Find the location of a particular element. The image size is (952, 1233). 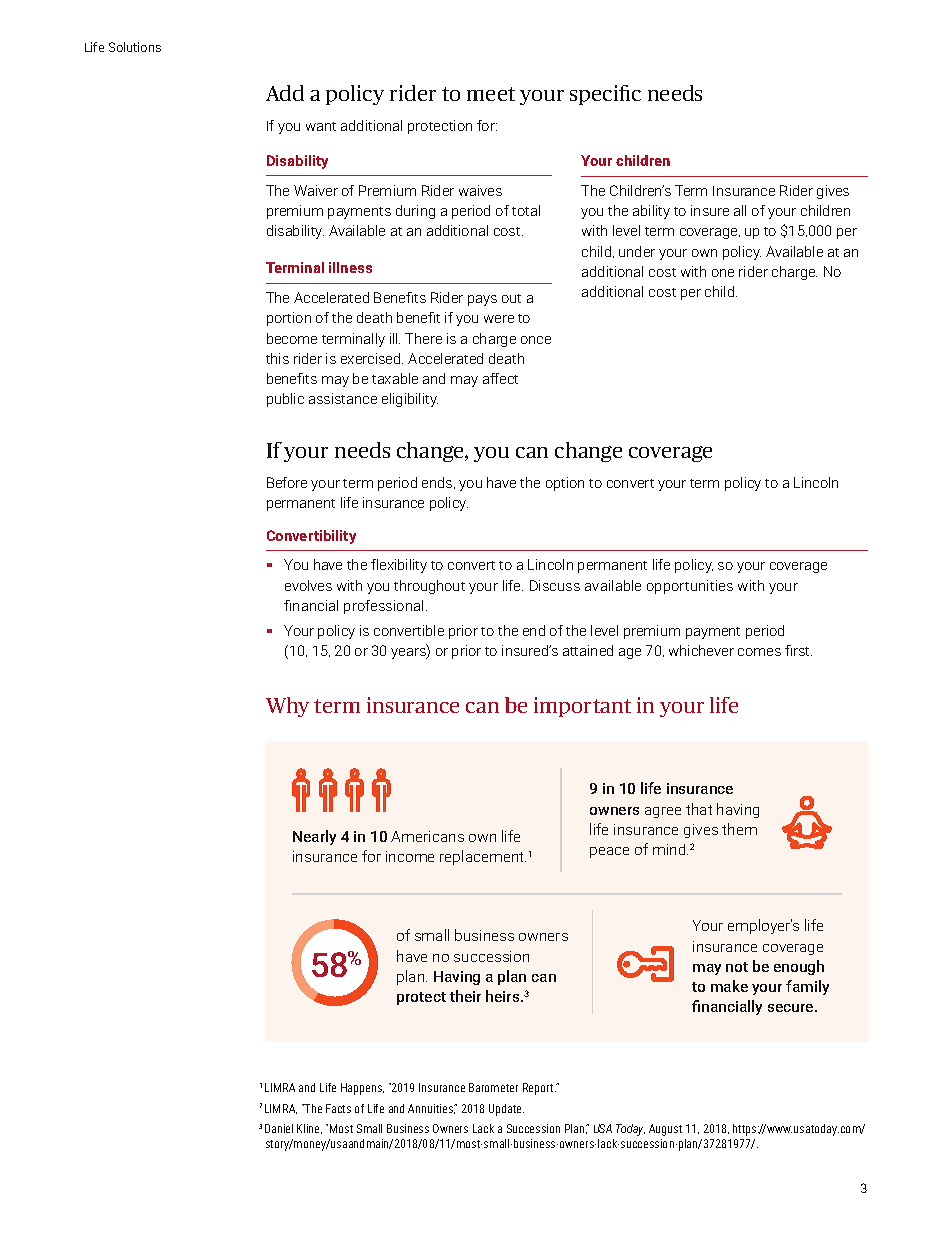

Daniel is located at coordinates (279, 1128).
